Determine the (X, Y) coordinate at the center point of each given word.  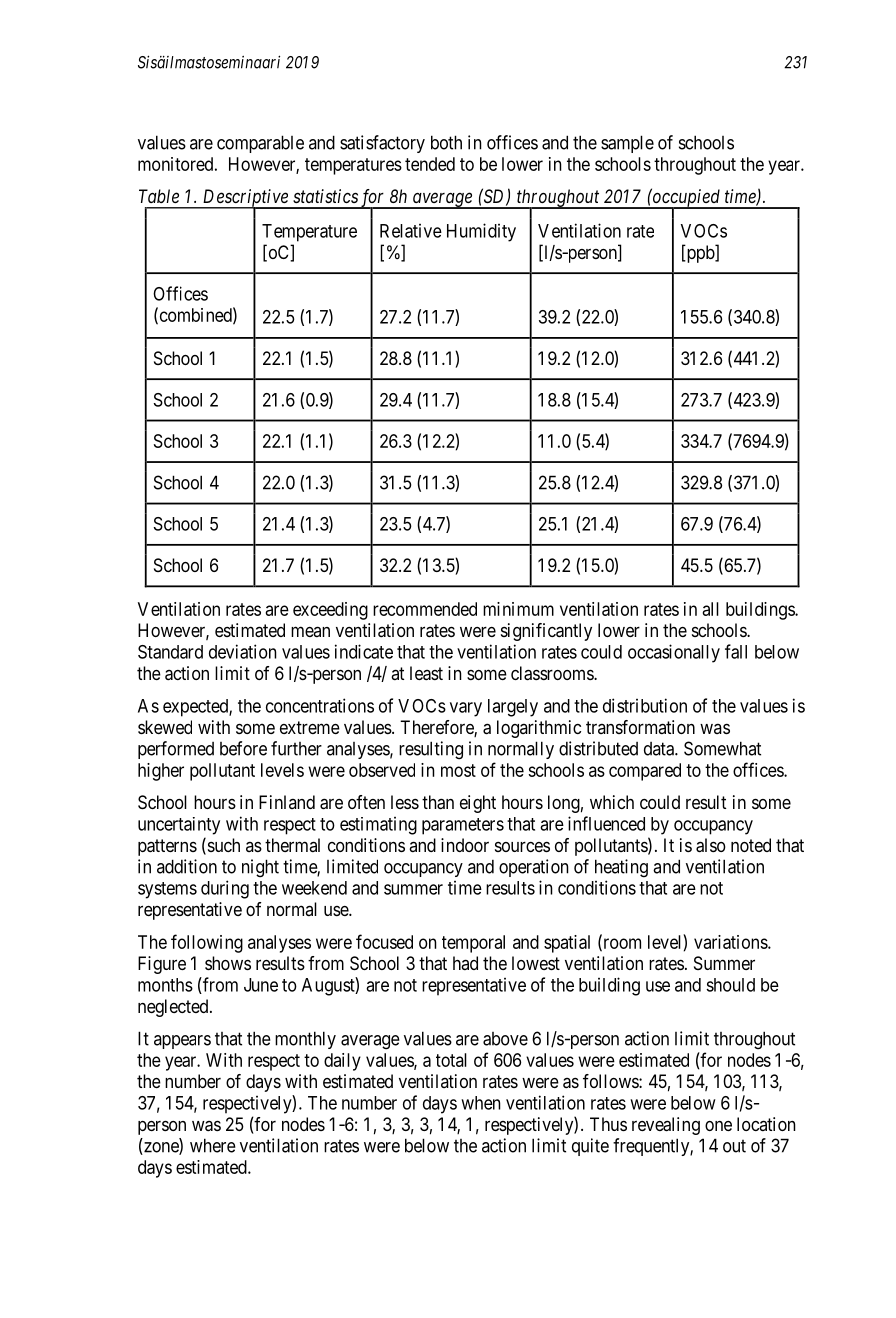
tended (430, 164)
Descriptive (245, 199)
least (426, 673)
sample (627, 144)
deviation (243, 651)
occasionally (674, 653)
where (213, 1145)
